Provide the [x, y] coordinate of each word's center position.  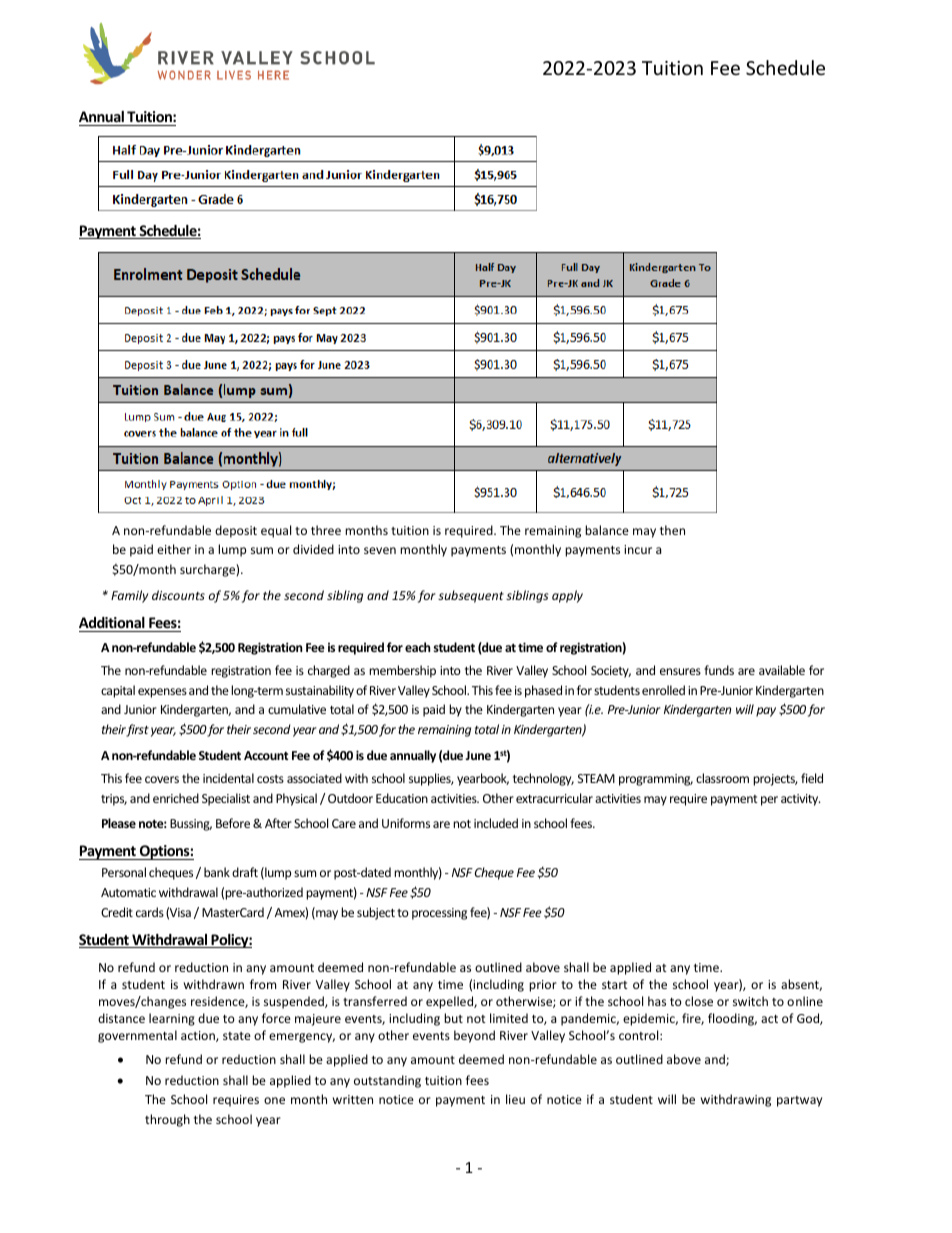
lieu [515, 1099]
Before [233, 823]
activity [801, 800]
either [174, 549]
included [496, 823]
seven [380, 550]
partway [799, 1101]
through [167, 1120]
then [672, 530]
